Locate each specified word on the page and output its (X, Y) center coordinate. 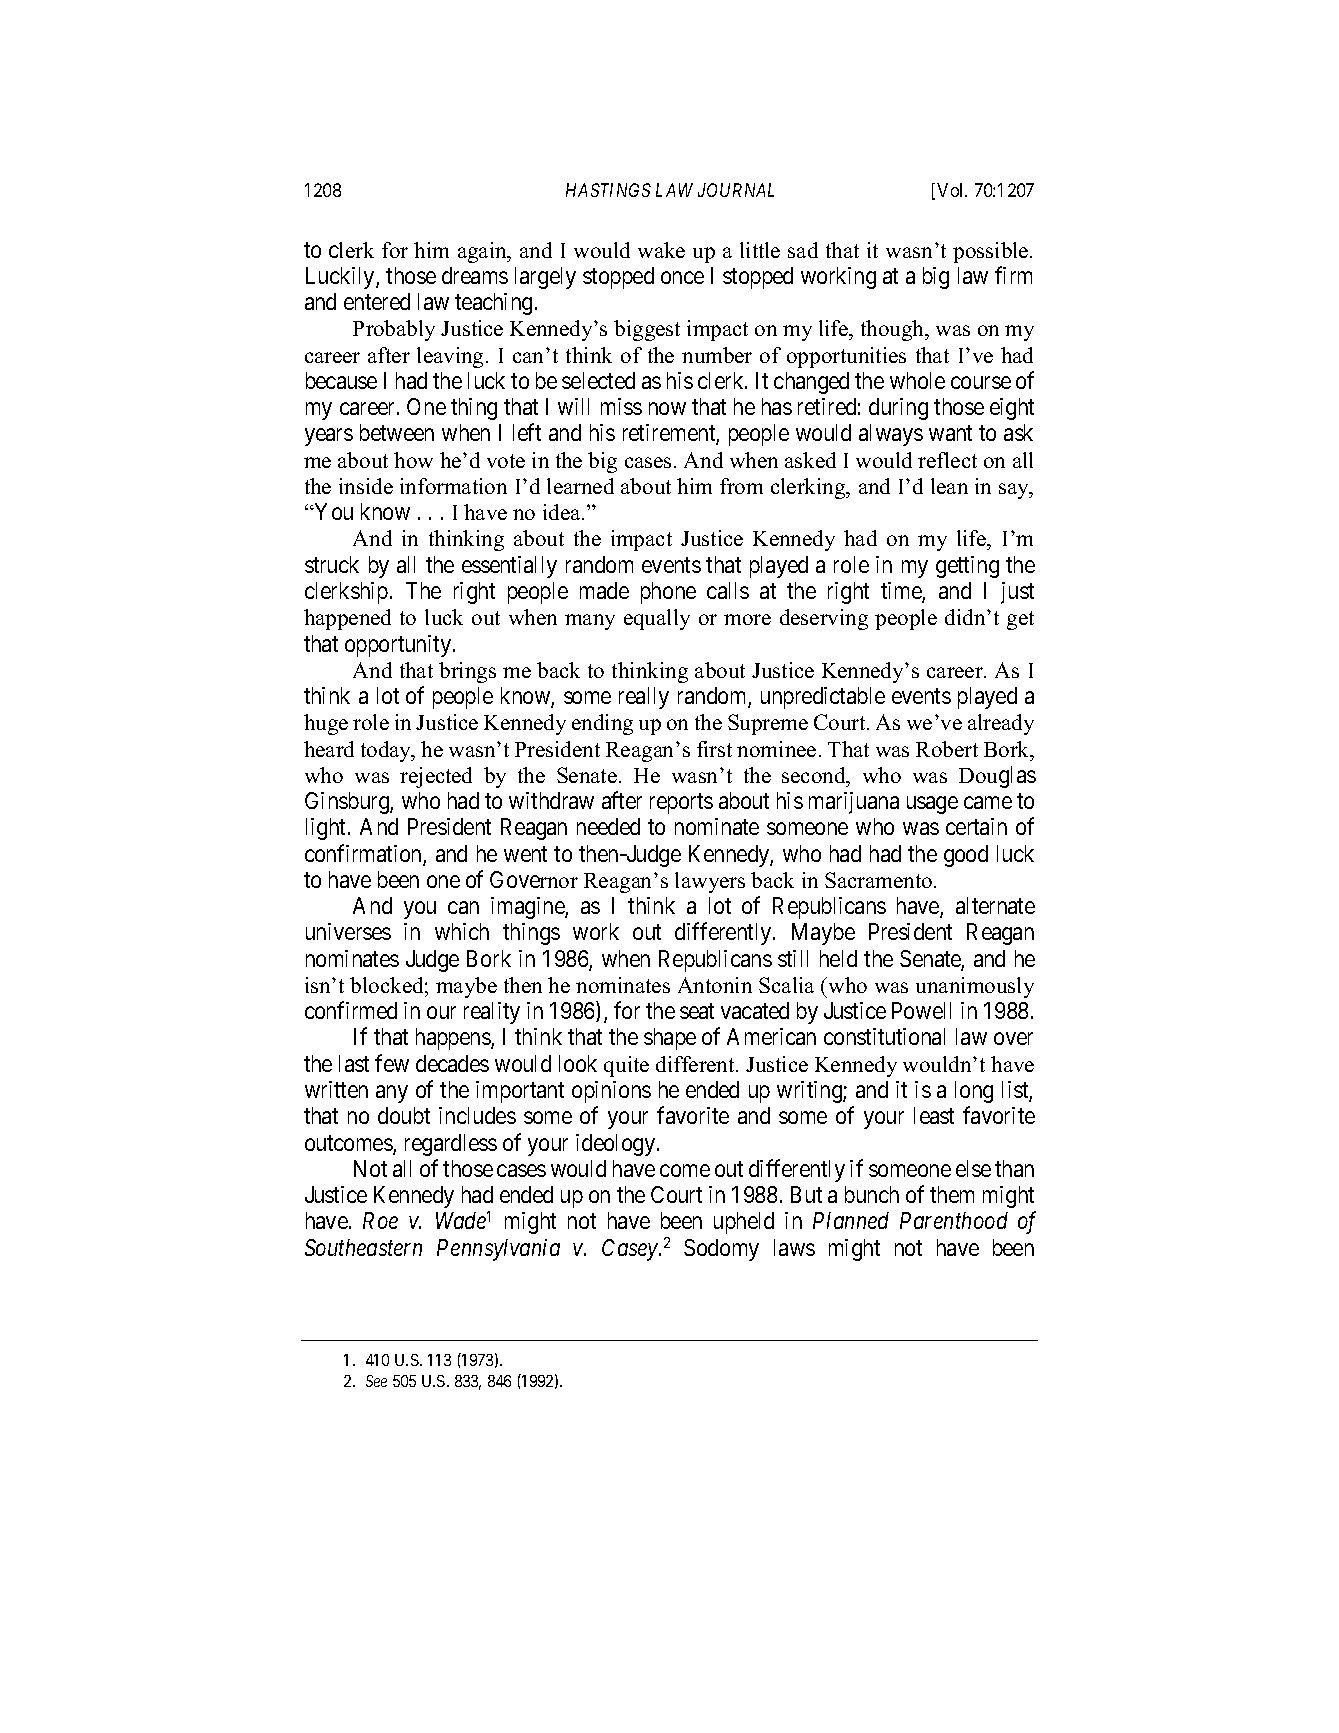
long (974, 1092)
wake (661, 250)
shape (670, 1039)
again (483, 252)
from (741, 486)
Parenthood (954, 1220)
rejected (436, 777)
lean (949, 486)
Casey (631, 1250)
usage (932, 805)
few (392, 1063)
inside (366, 486)
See (376, 1381)
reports (681, 804)
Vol (952, 190)
